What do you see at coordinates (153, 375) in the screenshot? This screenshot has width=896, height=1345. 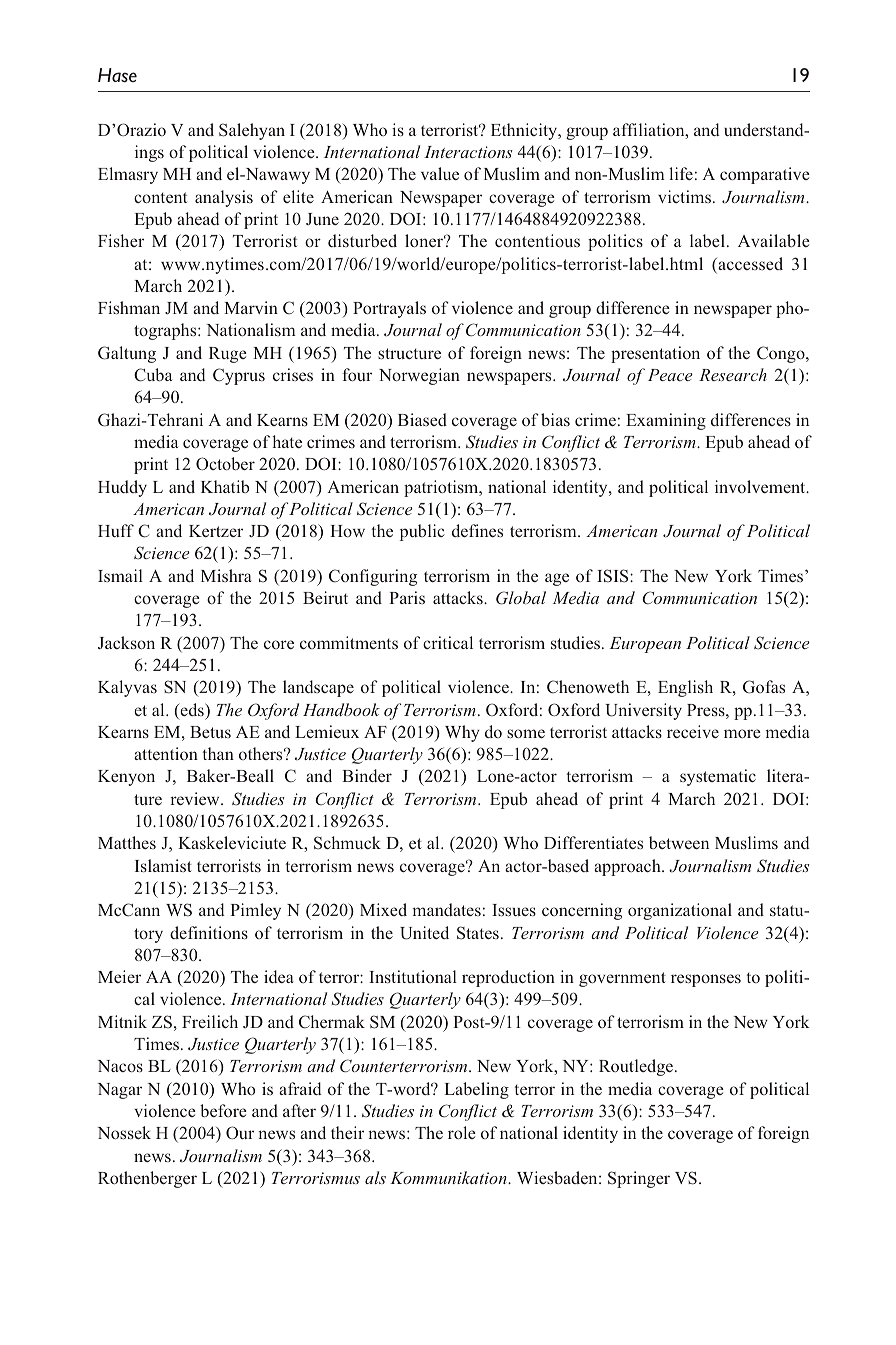 I see `Cuba` at bounding box center [153, 375].
